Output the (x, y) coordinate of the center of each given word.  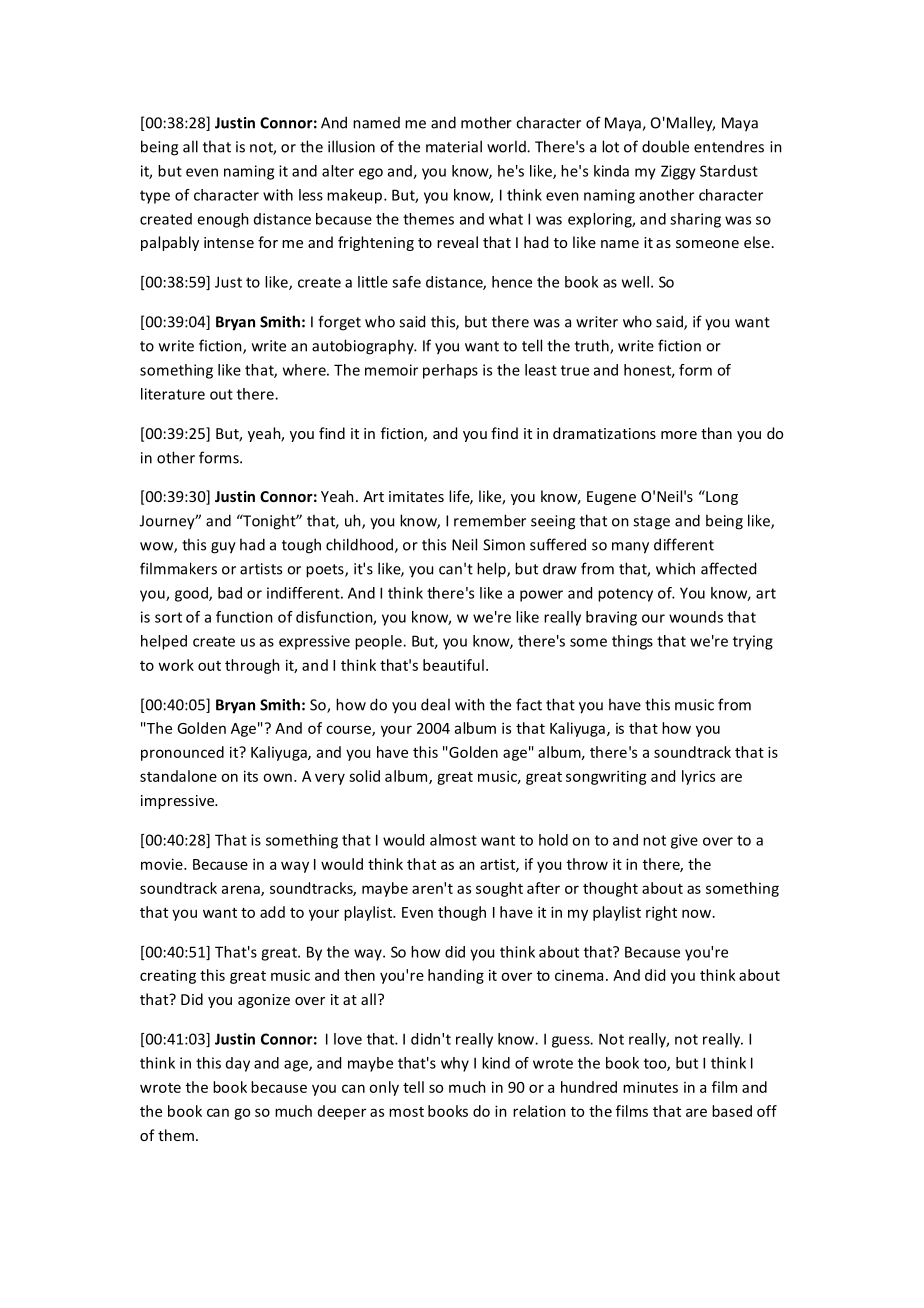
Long (721, 497)
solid (364, 776)
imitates (416, 496)
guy (223, 548)
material (454, 146)
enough (223, 220)
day (238, 1064)
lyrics (698, 777)
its (251, 776)
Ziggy (678, 172)
